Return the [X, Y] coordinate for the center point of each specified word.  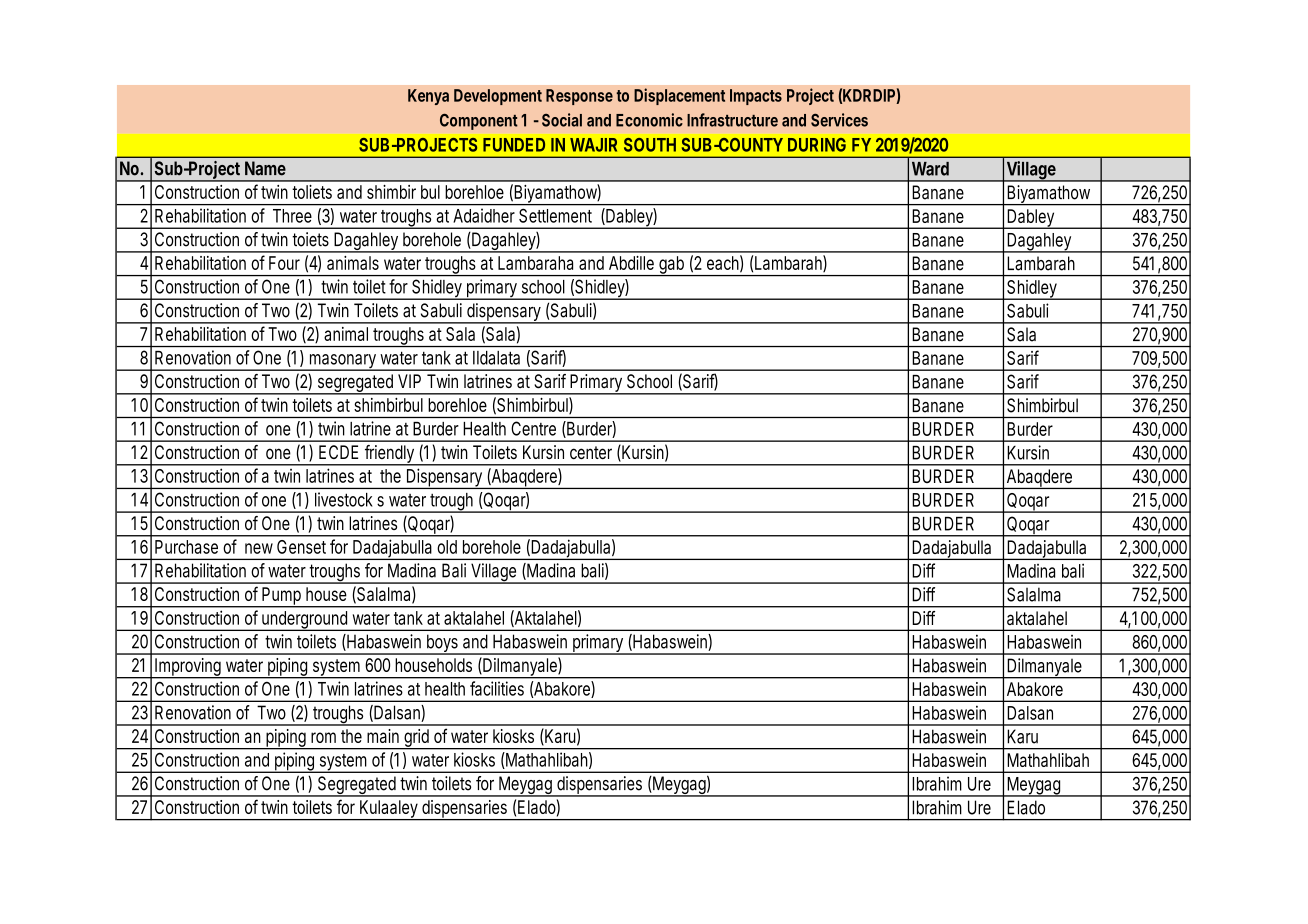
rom [323, 737]
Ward [930, 169]
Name [265, 168]
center [591, 452]
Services [839, 120]
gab [672, 266]
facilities [497, 688]
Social [562, 120]
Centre [534, 428]
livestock [343, 499]
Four [284, 263]
